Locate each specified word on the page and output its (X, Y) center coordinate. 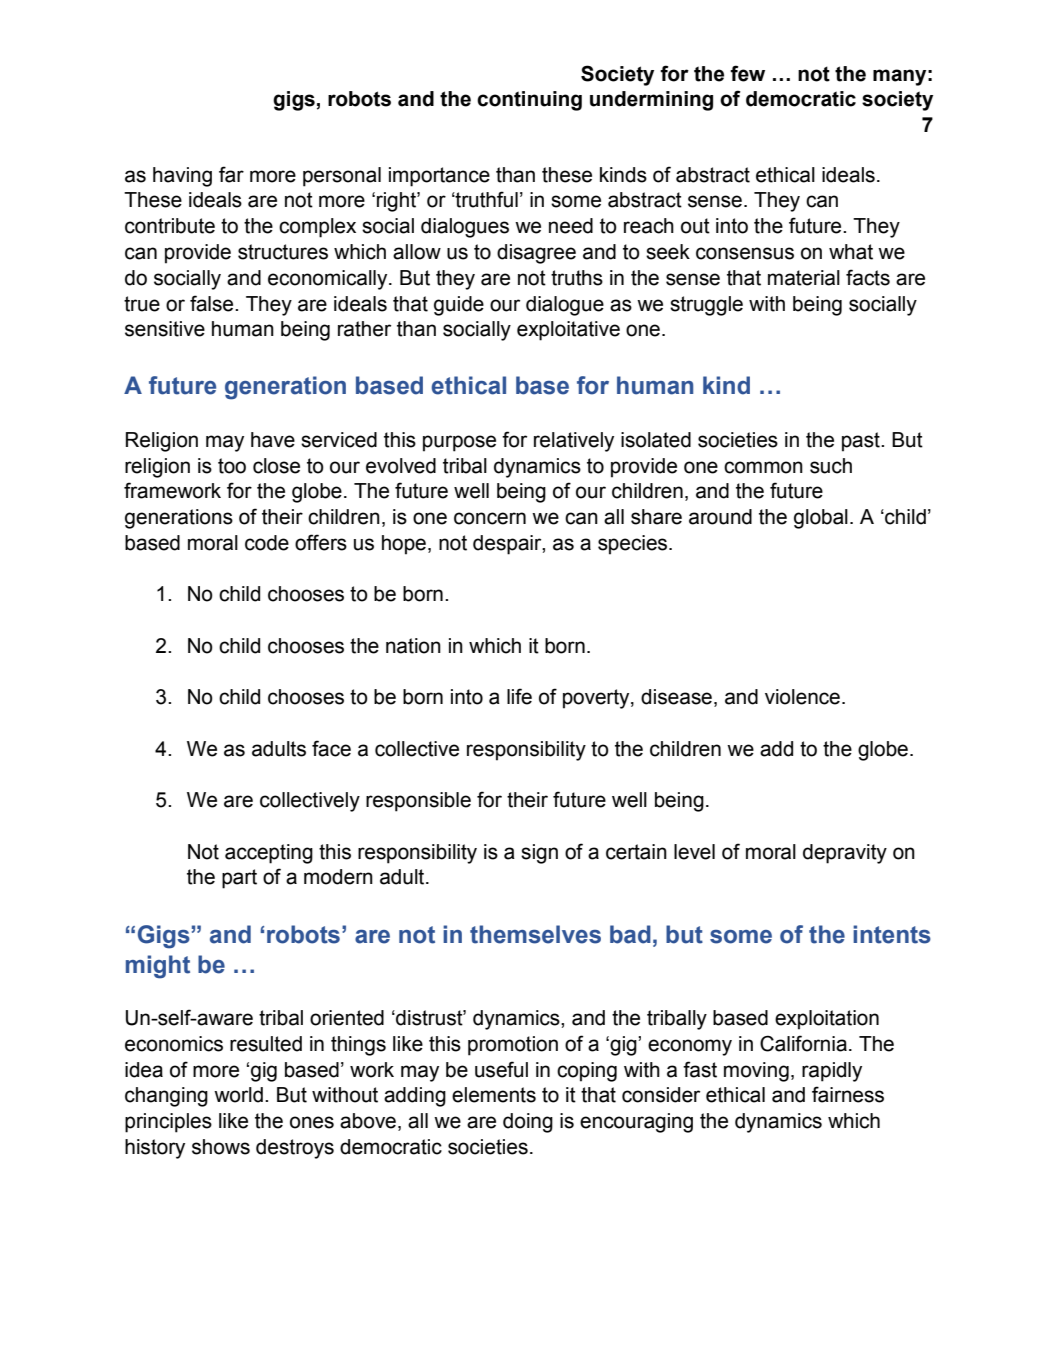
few (747, 73)
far (231, 174)
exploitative (568, 331)
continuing (529, 101)
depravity (845, 854)
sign (539, 854)
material (804, 278)
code (267, 543)
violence (802, 697)
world (238, 1095)
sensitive (165, 329)
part (239, 879)
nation (413, 646)
